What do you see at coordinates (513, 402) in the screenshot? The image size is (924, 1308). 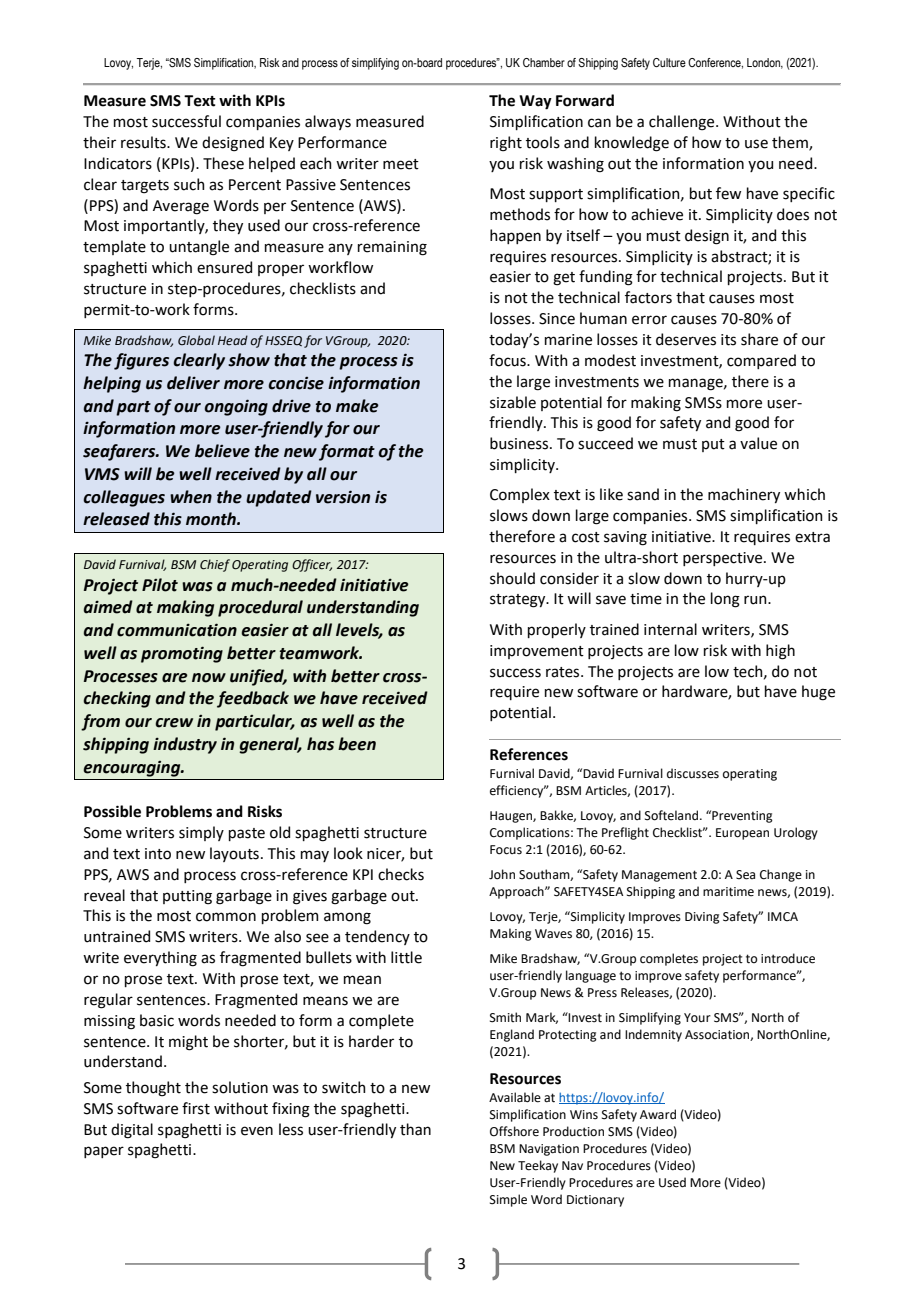 I see `sizable` at bounding box center [513, 402].
